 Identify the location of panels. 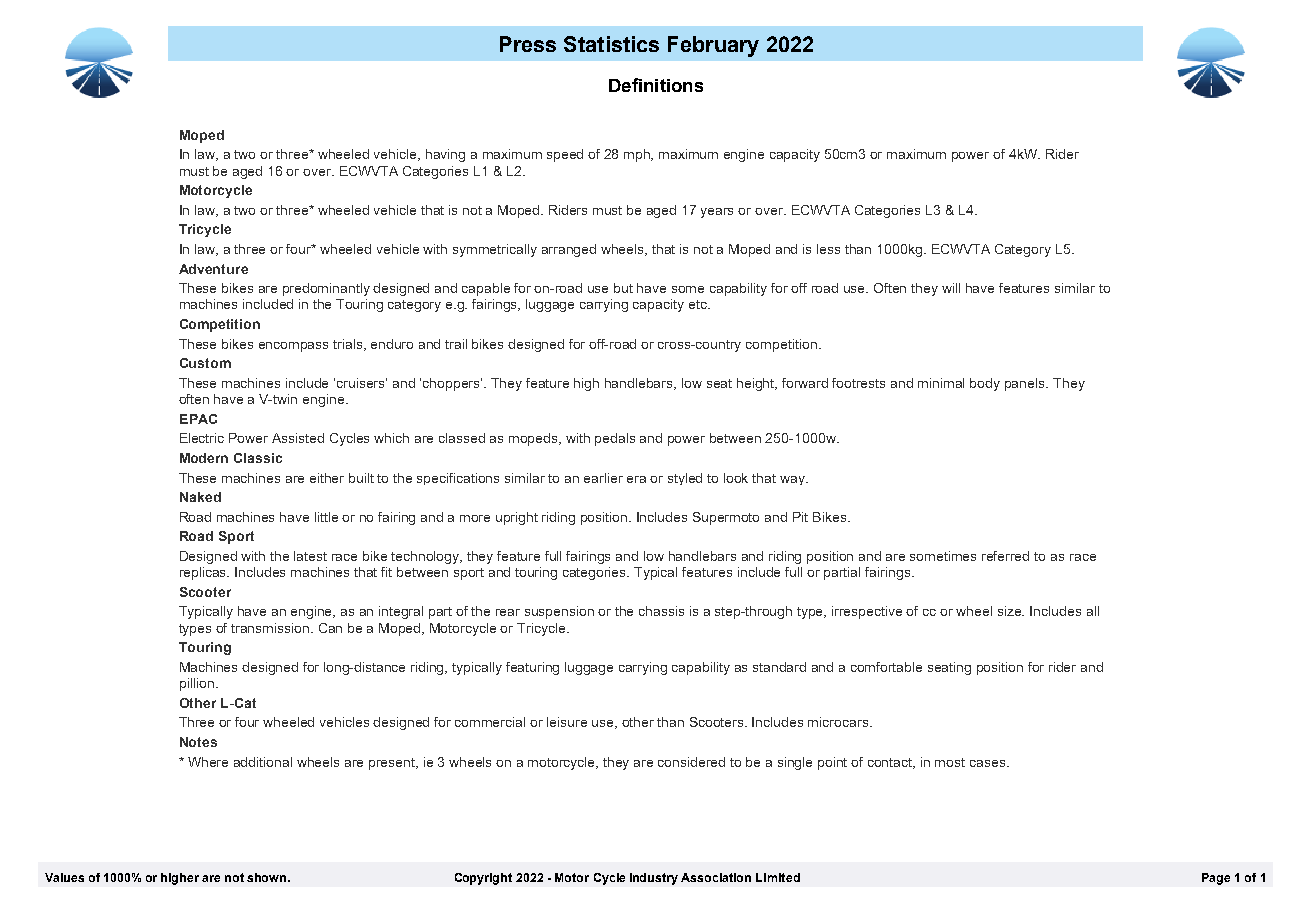
(1026, 384).
